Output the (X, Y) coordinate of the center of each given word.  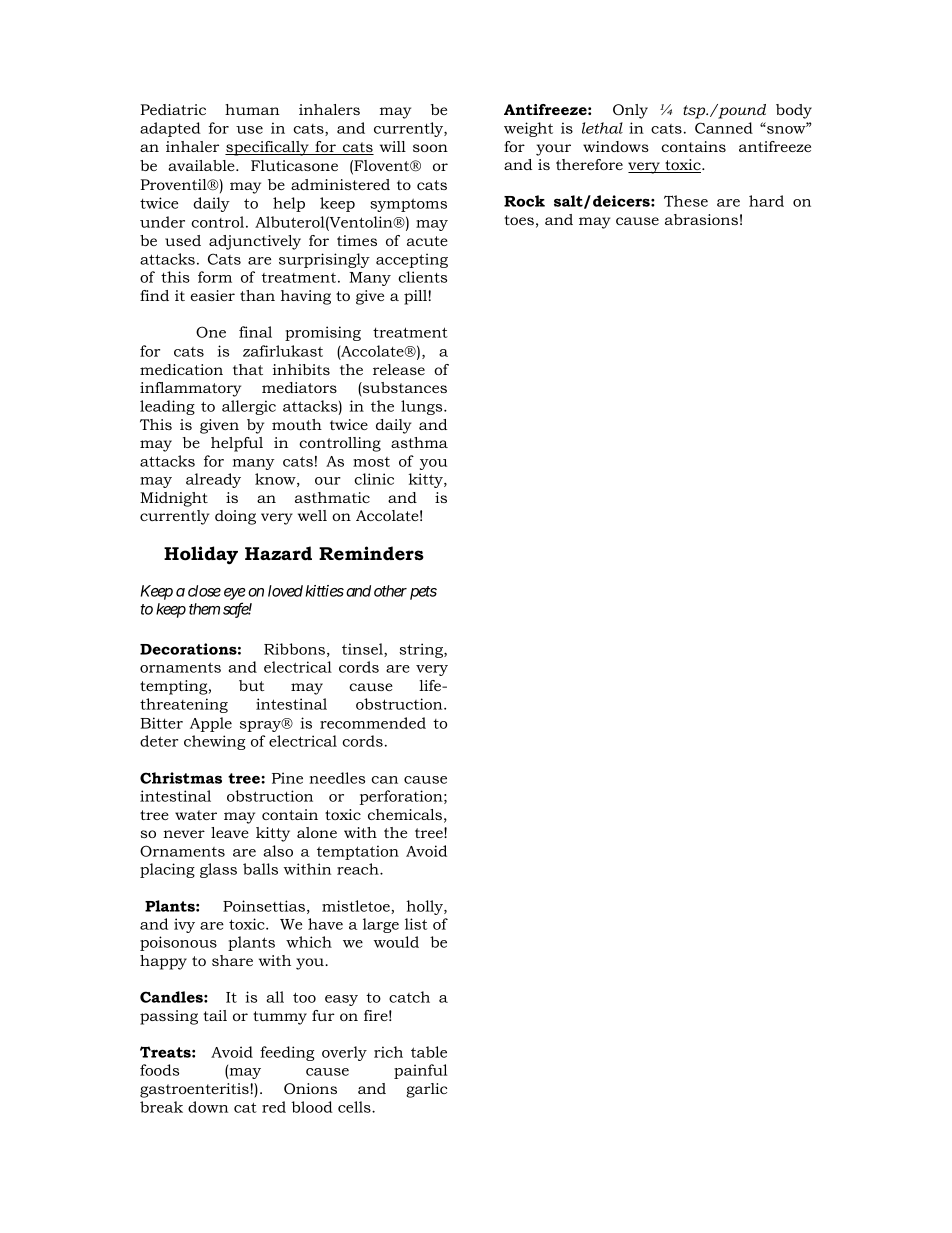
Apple (211, 724)
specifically (268, 148)
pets (423, 593)
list (416, 924)
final (255, 332)
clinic (374, 479)
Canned (724, 128)
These (686, 201)
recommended (373, 723)
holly (425, 907)
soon (430, 148)
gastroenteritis (195, 1090)
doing (235, 517)
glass (218, 870)
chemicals (405, 814)
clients (422, 277)
